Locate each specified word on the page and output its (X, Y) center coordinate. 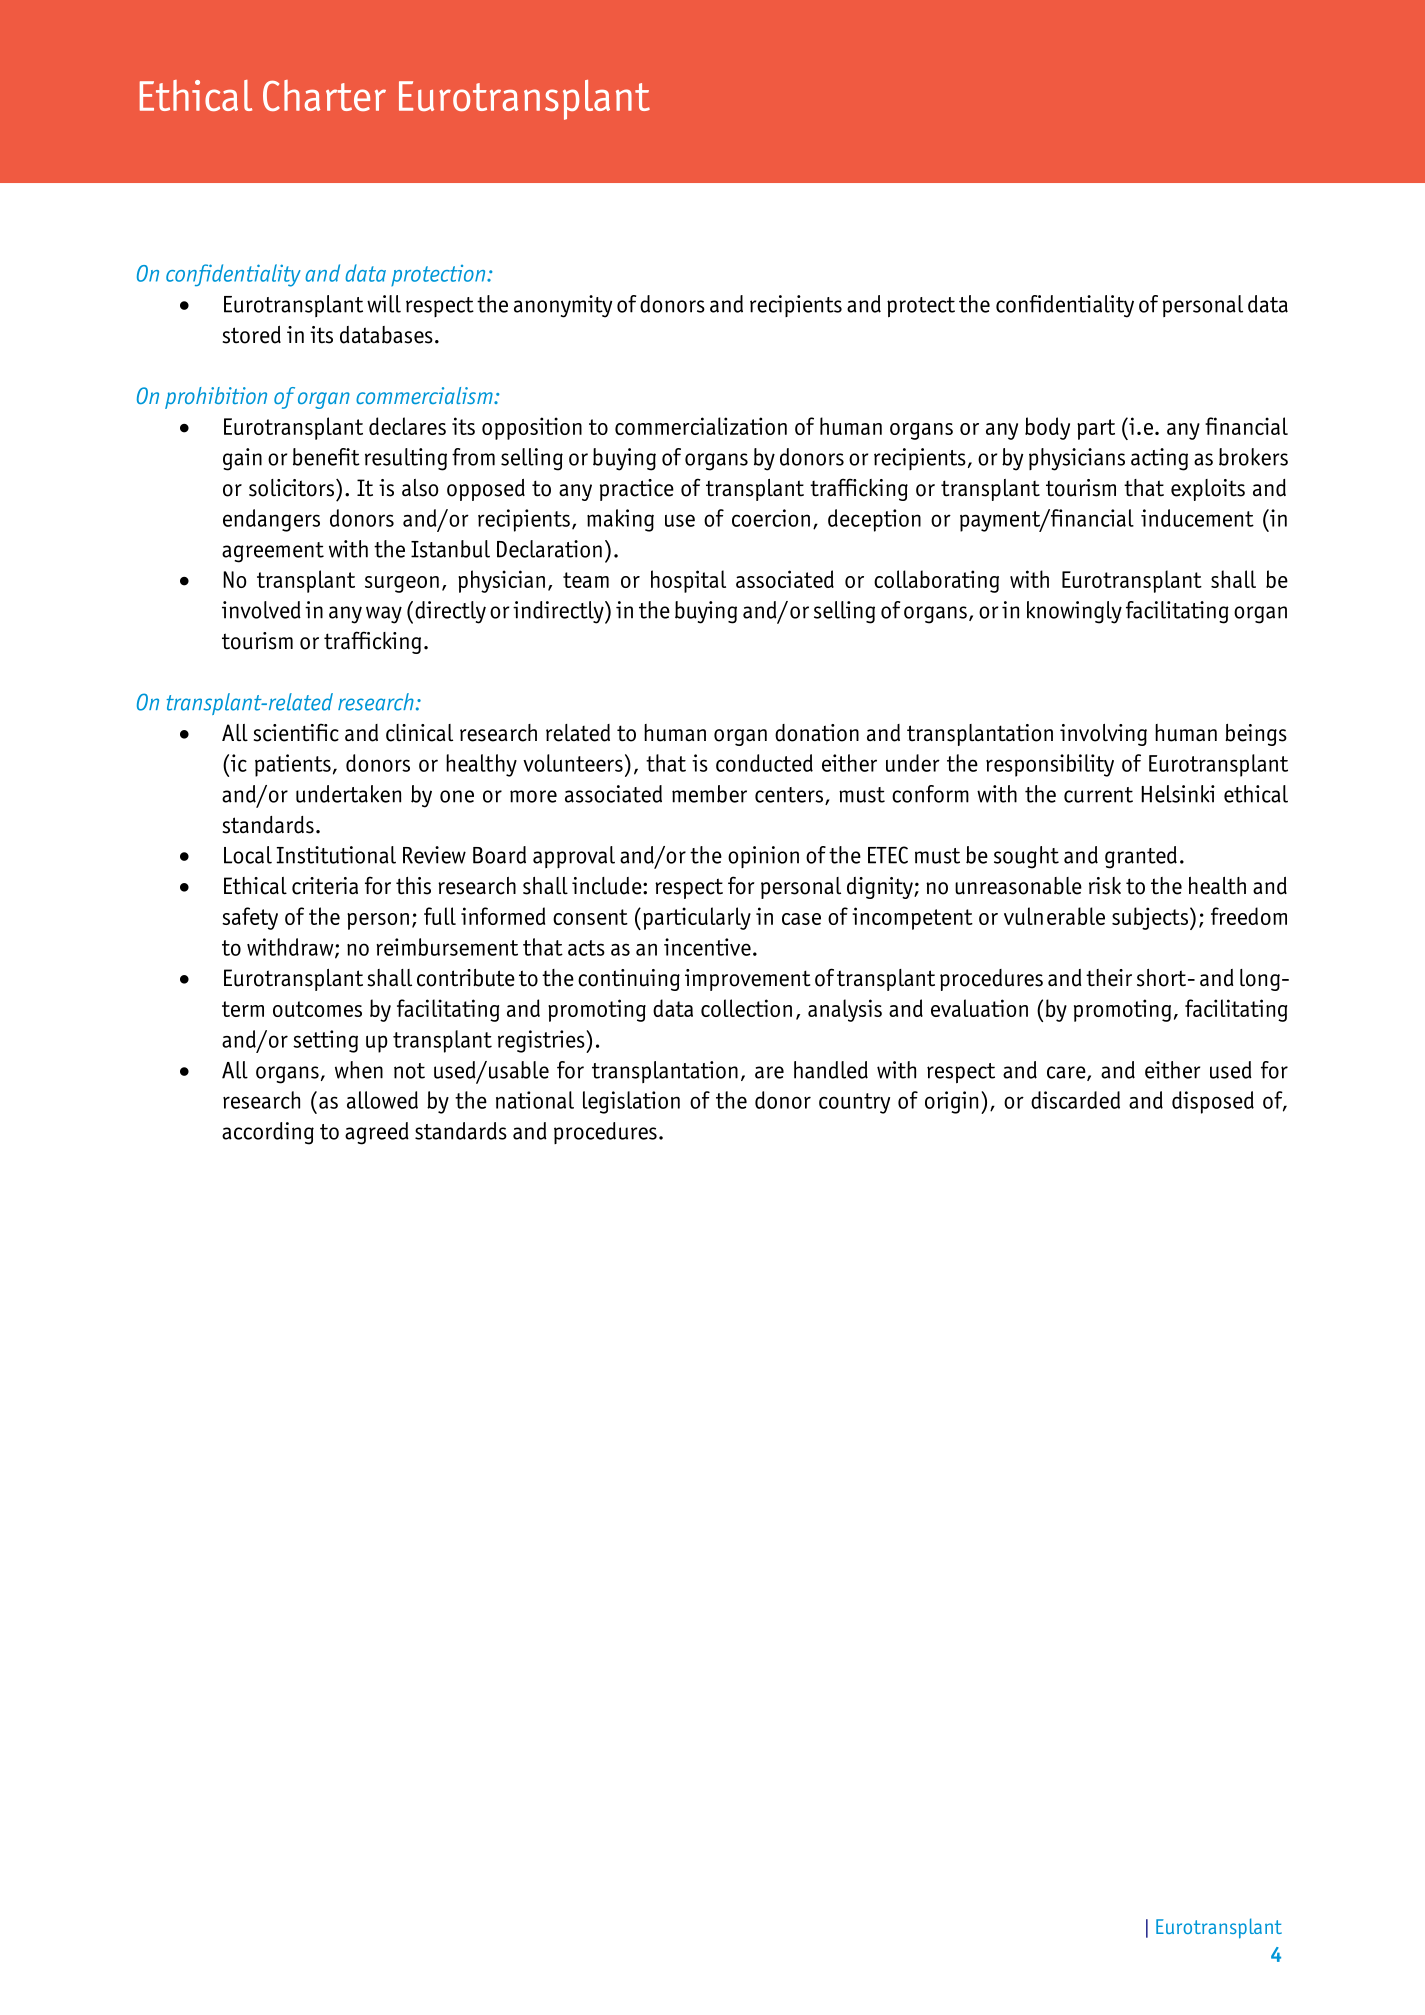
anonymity (563, 306)
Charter (324, 95)
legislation (631, 1102)
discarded (1075, 1100)
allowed (382, 1100)
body (1047, 428)
